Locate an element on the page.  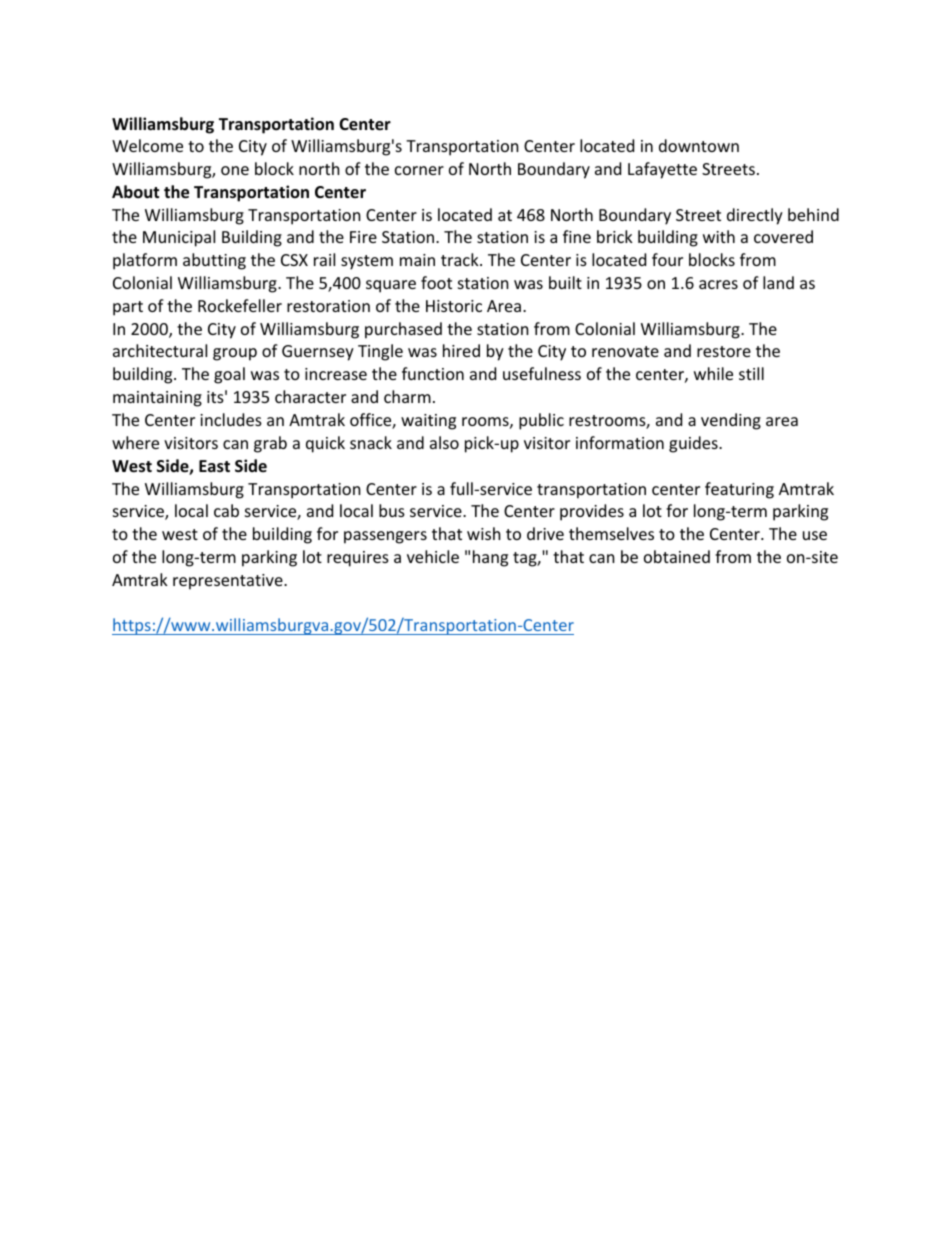
charm is located at coordinates (407, 396).
